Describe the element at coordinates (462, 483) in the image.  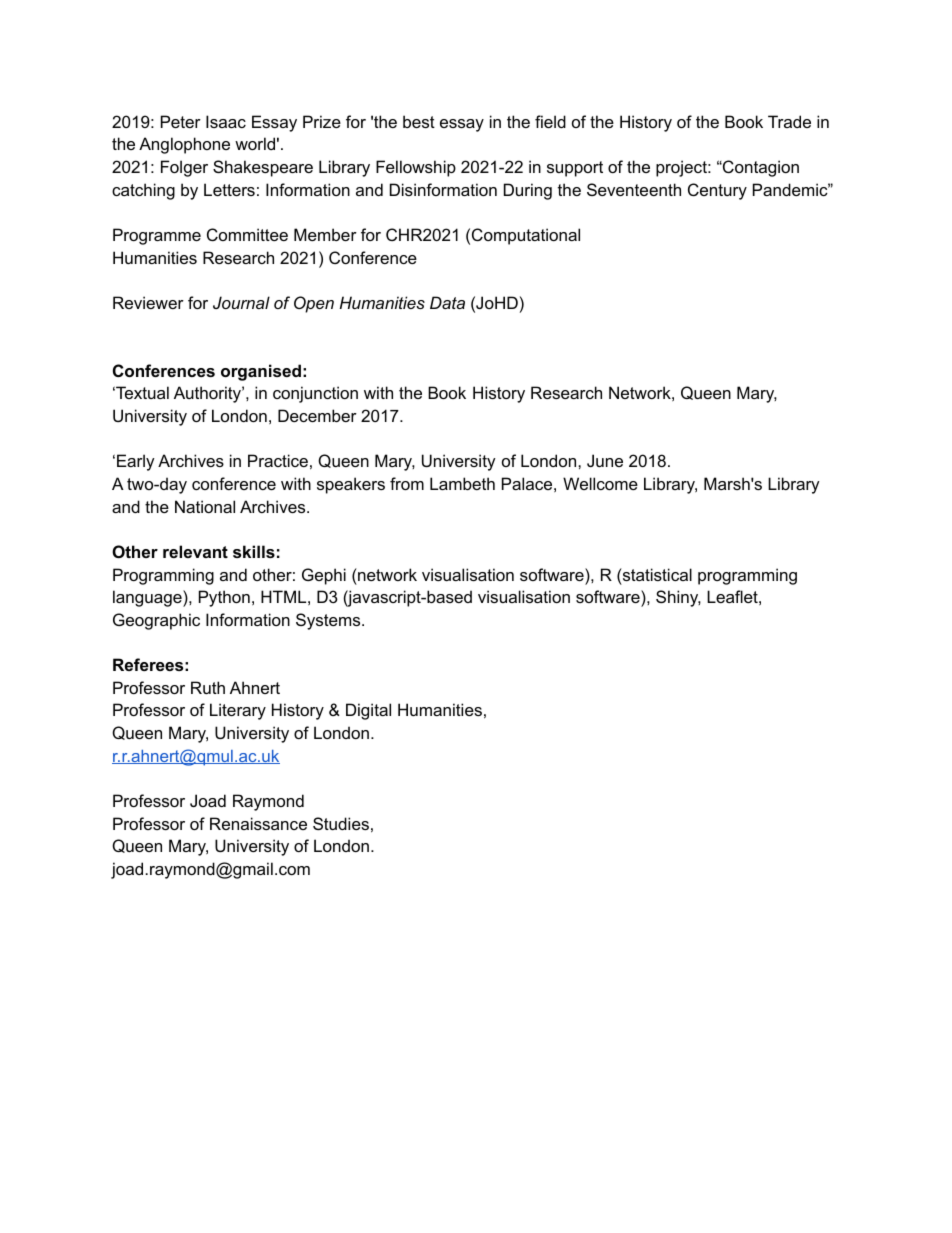
I see `Lambeth` at that location.
